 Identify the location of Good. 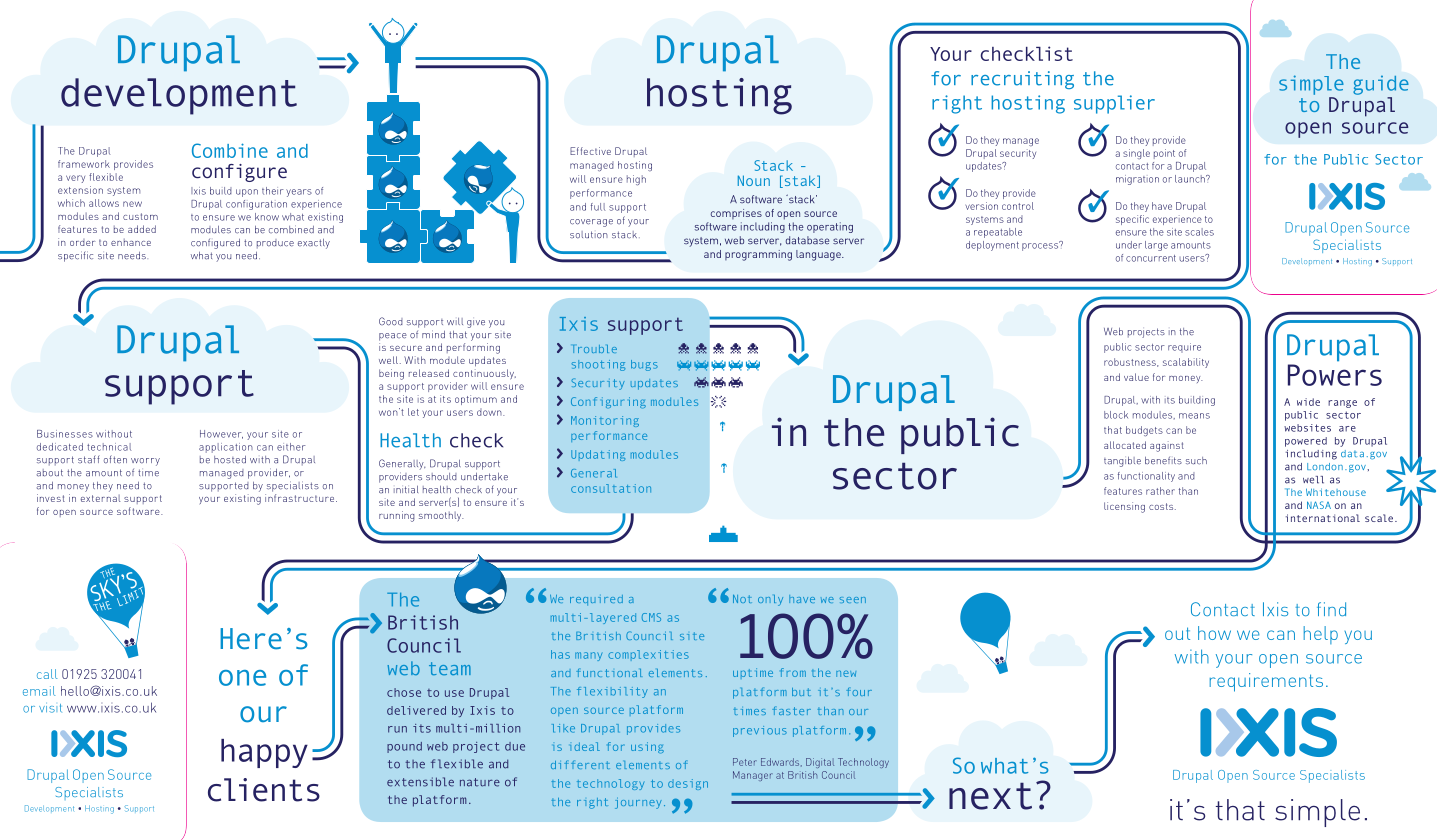
(391, 321).
